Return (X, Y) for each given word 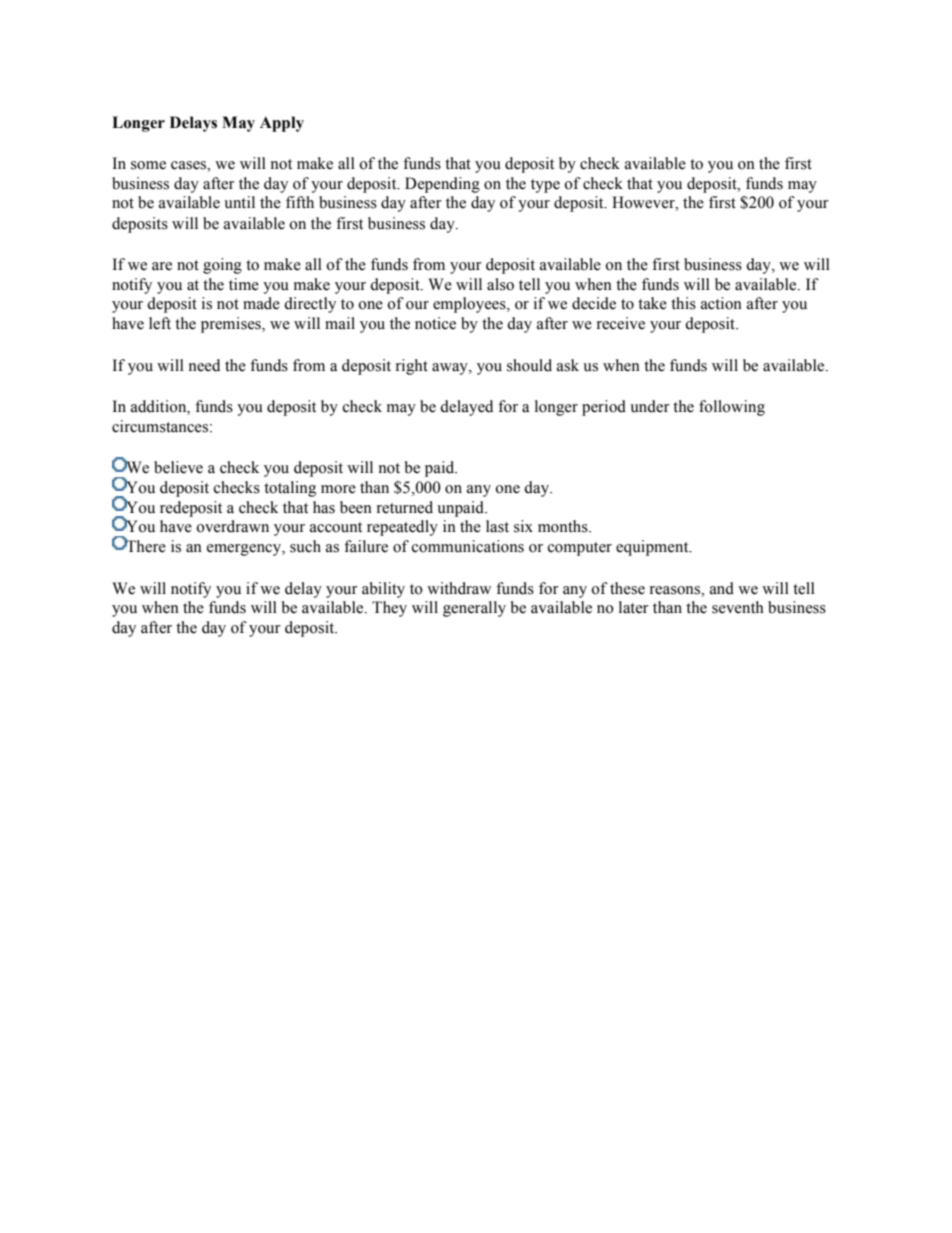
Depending (442, 185)
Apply (282, 124)
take (652, 303)
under (650, 406)
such (305, 546)
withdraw (459, 588)
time (244, 284)
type (545, 186)
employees (470, 305)
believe (178, 467)
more (338, 489)
